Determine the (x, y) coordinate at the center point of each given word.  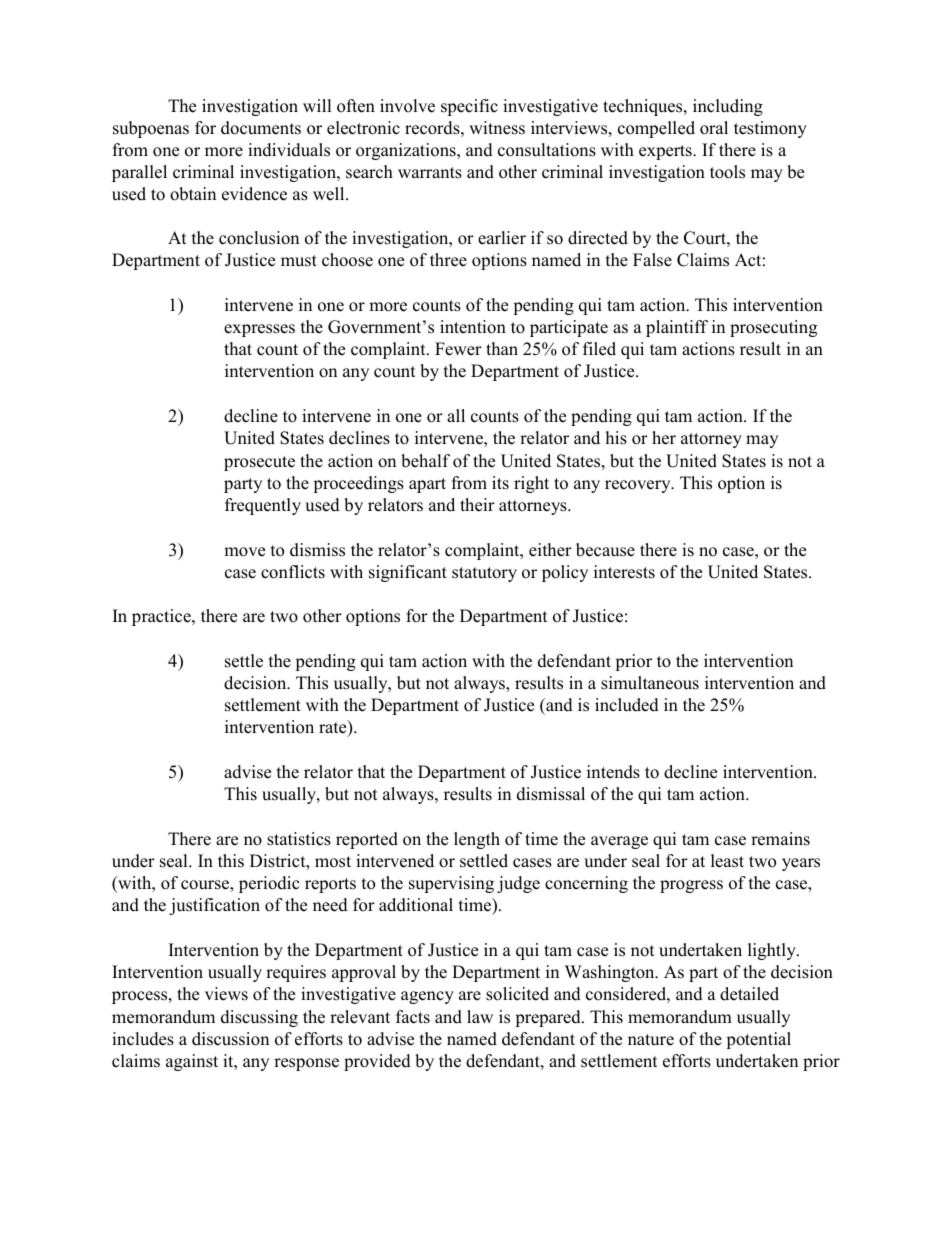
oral (714, 128)
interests (624, 572)
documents (261, 128)
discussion (230, 1039)
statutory (484, 574)
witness (497, 128)
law (480, 1016)
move (244, 552)
